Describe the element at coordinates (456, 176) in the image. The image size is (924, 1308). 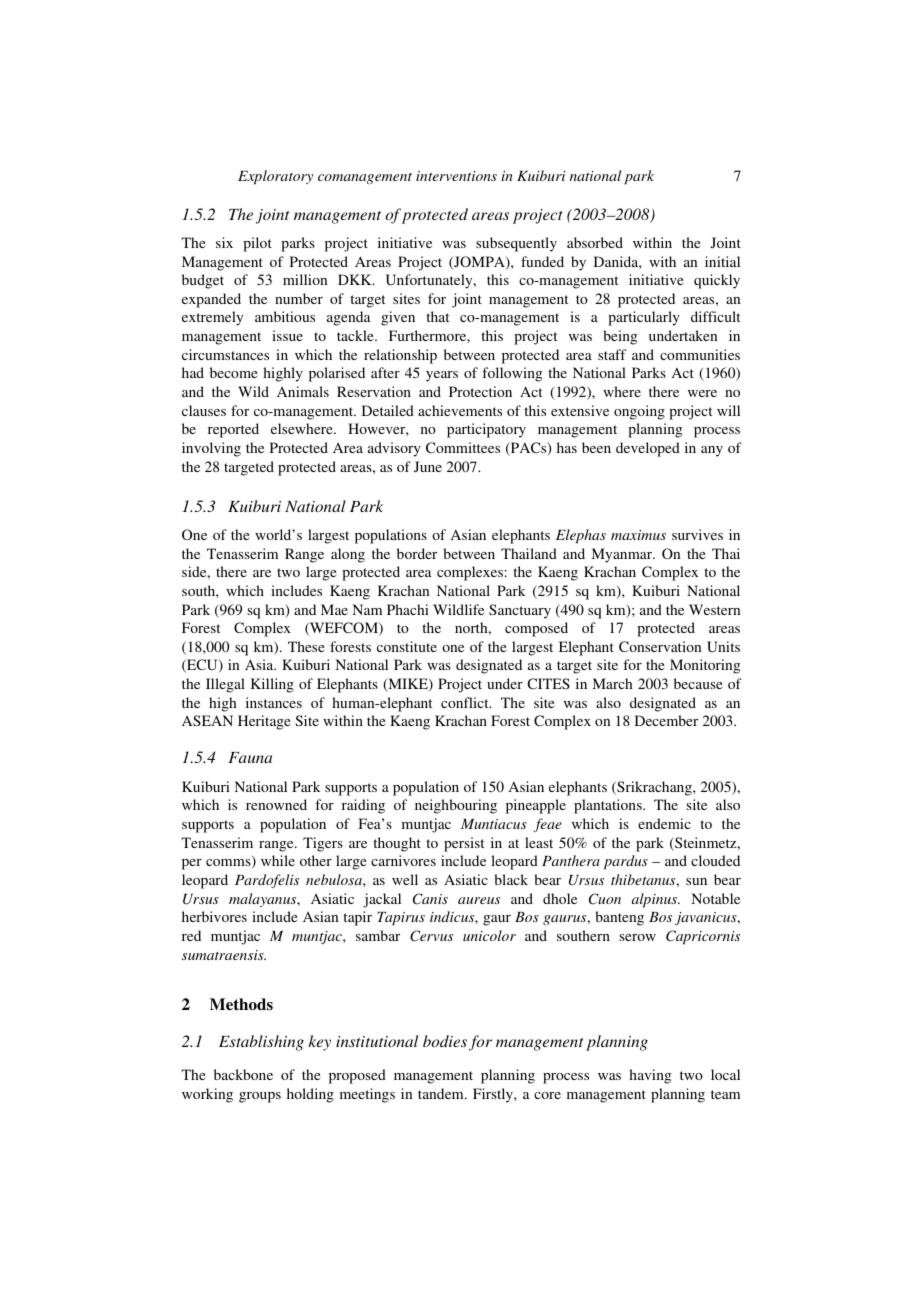
I see `interventions` at that location.
